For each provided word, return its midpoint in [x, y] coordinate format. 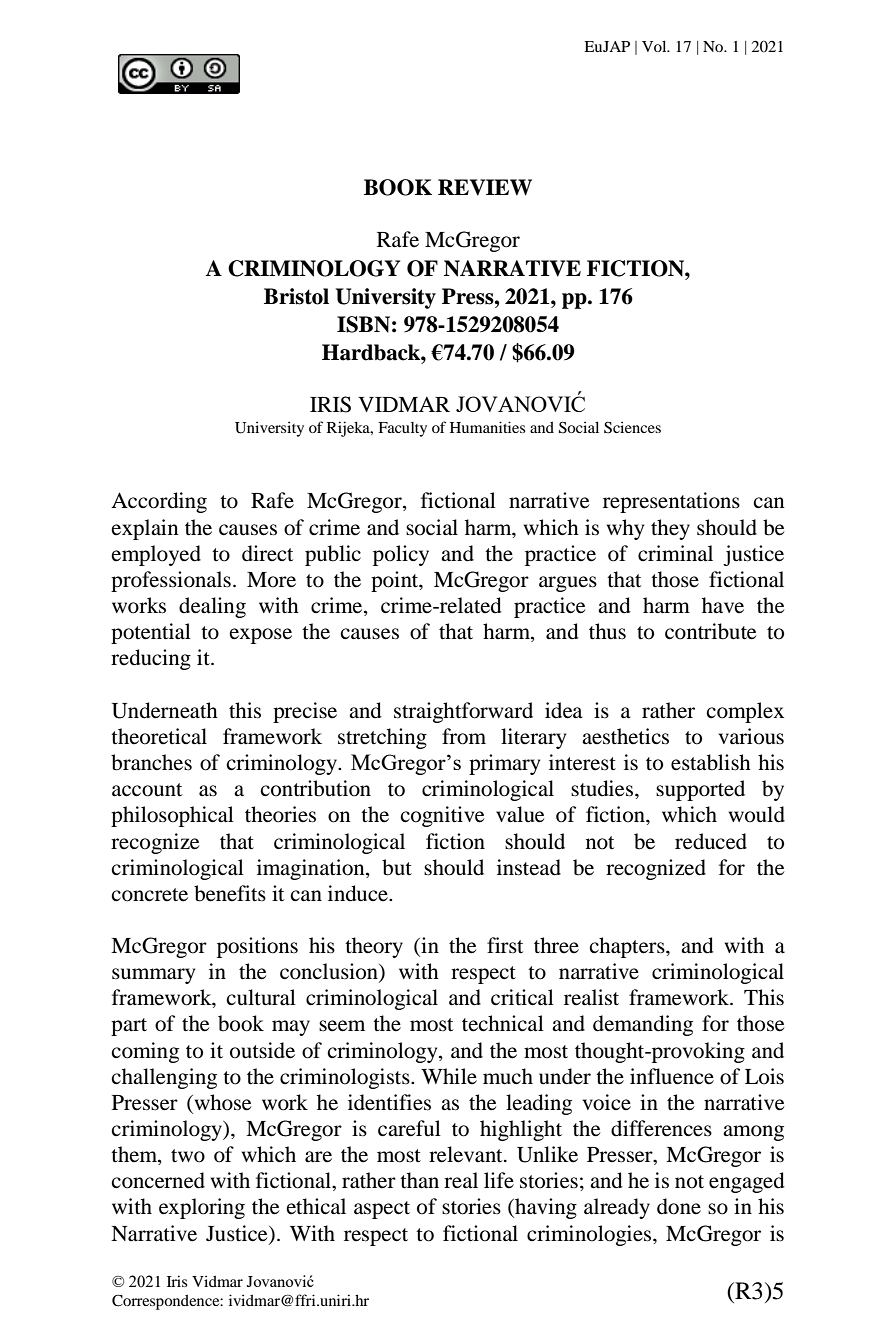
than [419, 1180]
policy [401, 555]
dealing [212, 607]
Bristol [296, 296]
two [188, 1156]
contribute [710, 631]
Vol [655, 46]
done [679, 1206]
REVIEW [485, 187]
